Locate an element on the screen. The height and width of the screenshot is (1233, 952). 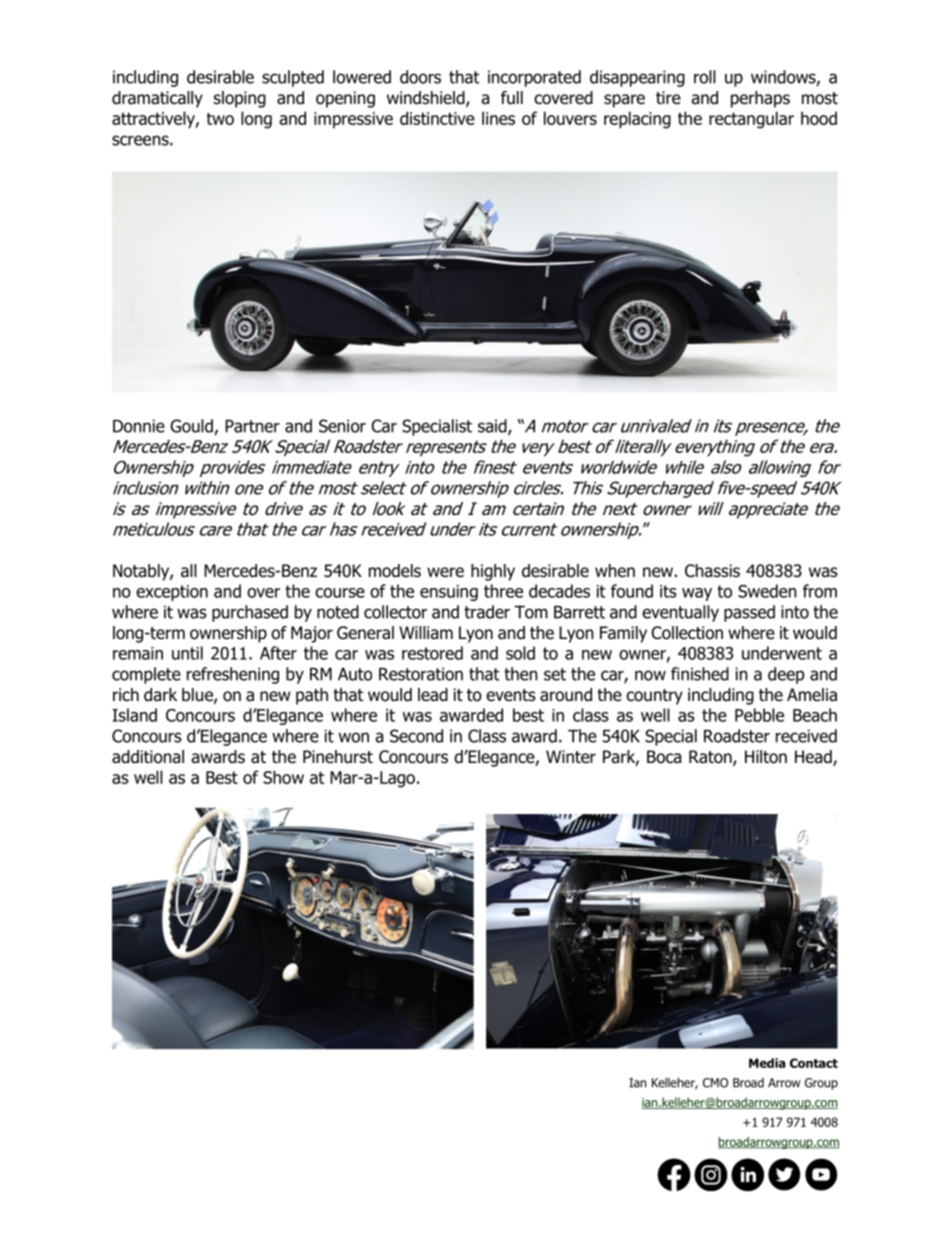
Show is located at coordinates (283, 777).
